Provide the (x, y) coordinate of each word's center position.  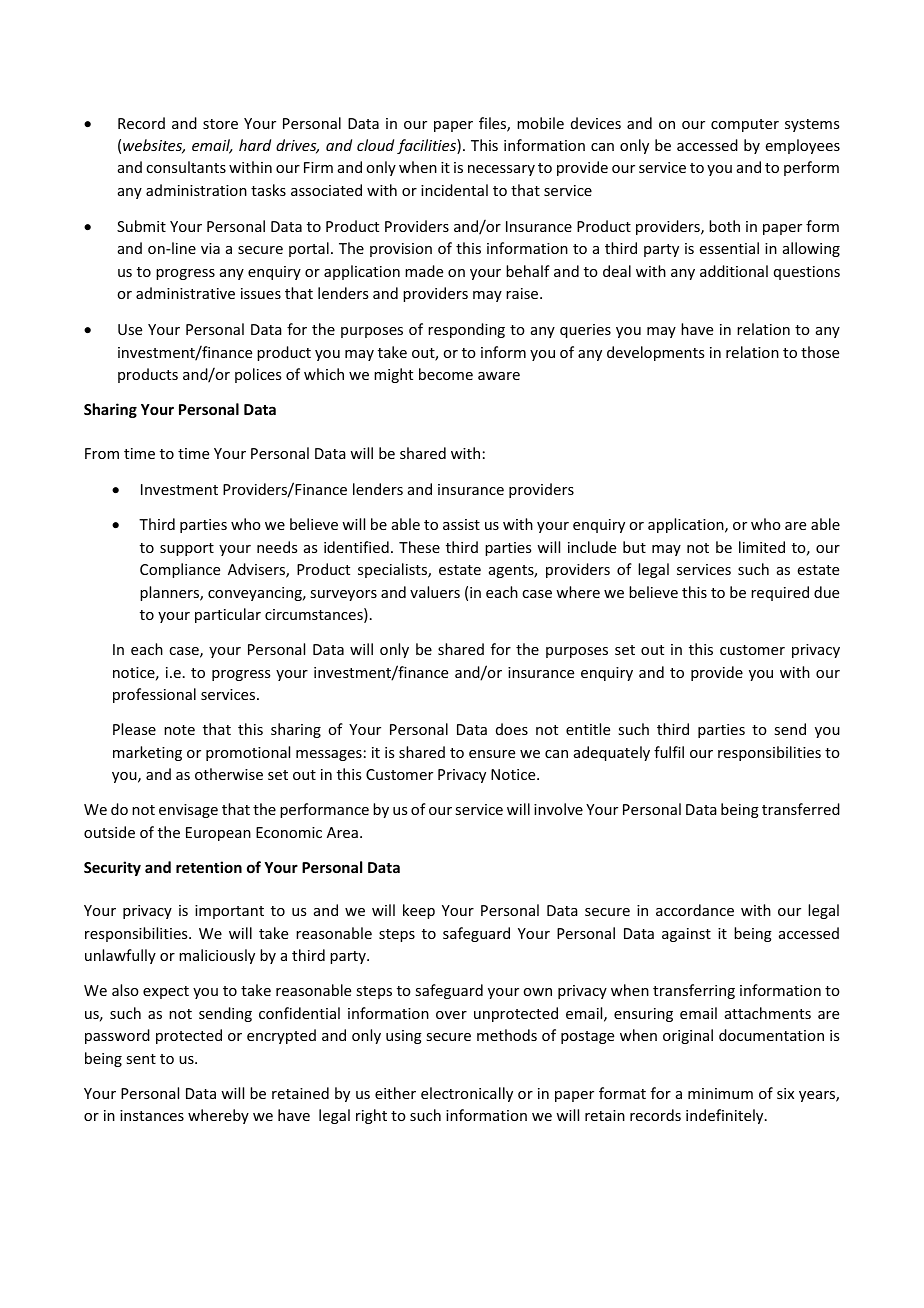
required (780, 593)
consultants (186, 167)
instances (152, 1115)
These (419, 547)
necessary (501, 170)
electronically (467, 1094)
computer (745, 125)
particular (228, 615)
